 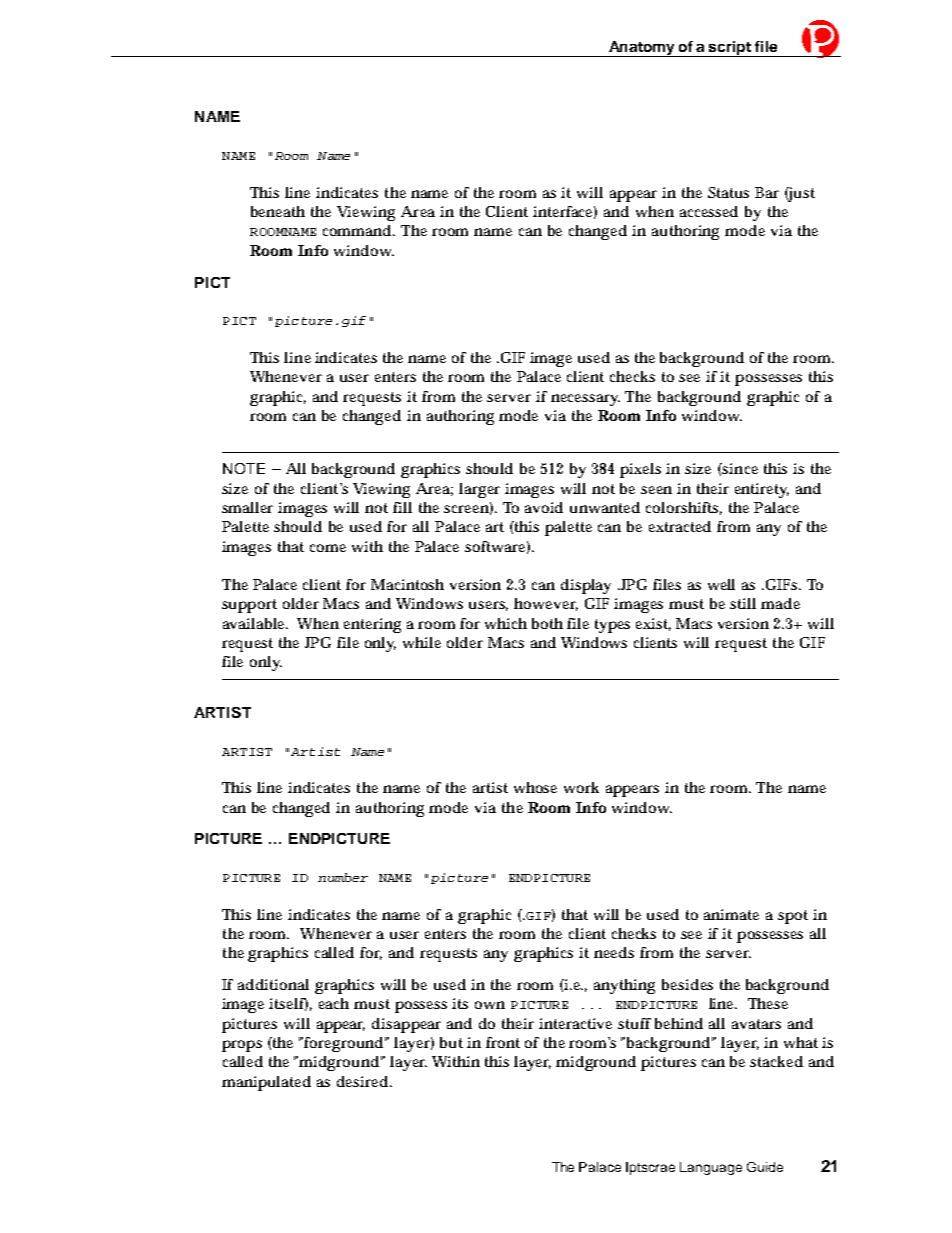 I want to click on beneath, so click(x=278, y=211).
